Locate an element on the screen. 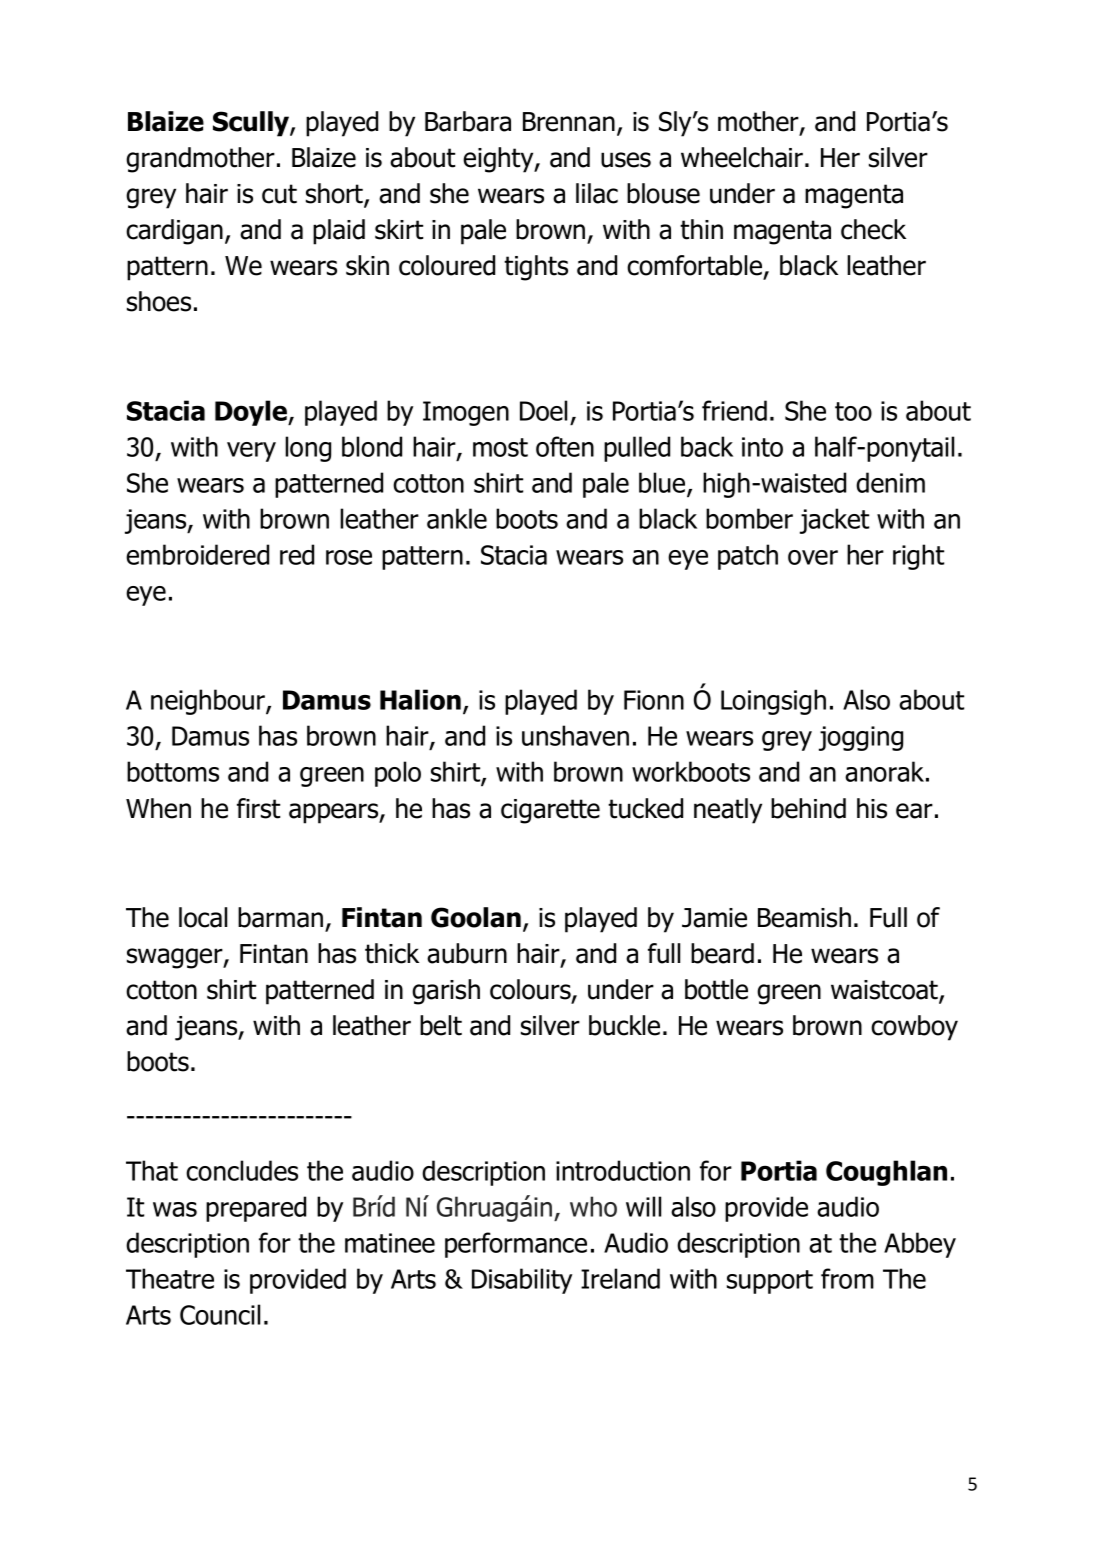 The image size is (1104, 1561). Council is located at coordinates (220, 1314).
